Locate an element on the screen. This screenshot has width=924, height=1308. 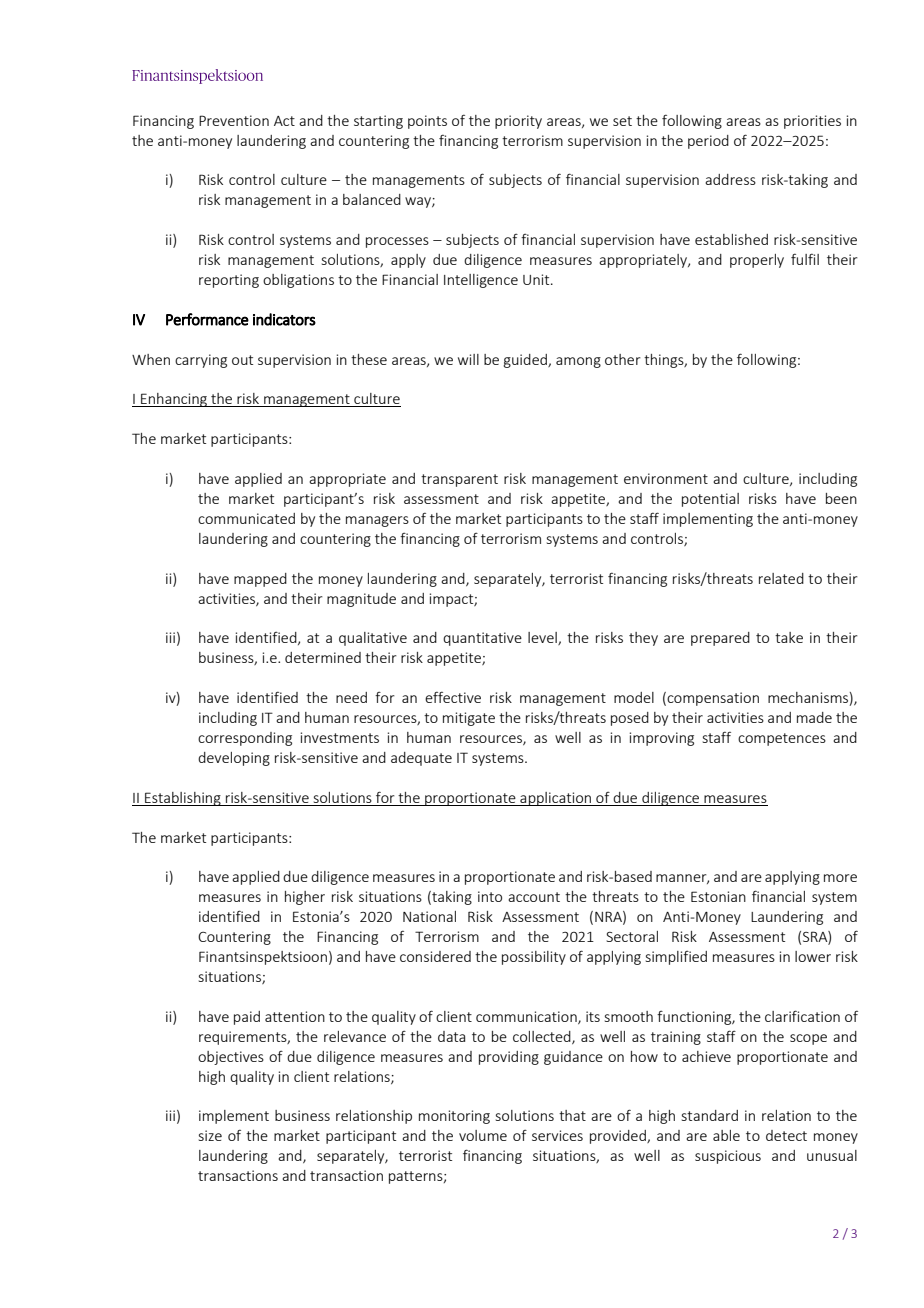
detect is located at coordinates (786, 1135).
